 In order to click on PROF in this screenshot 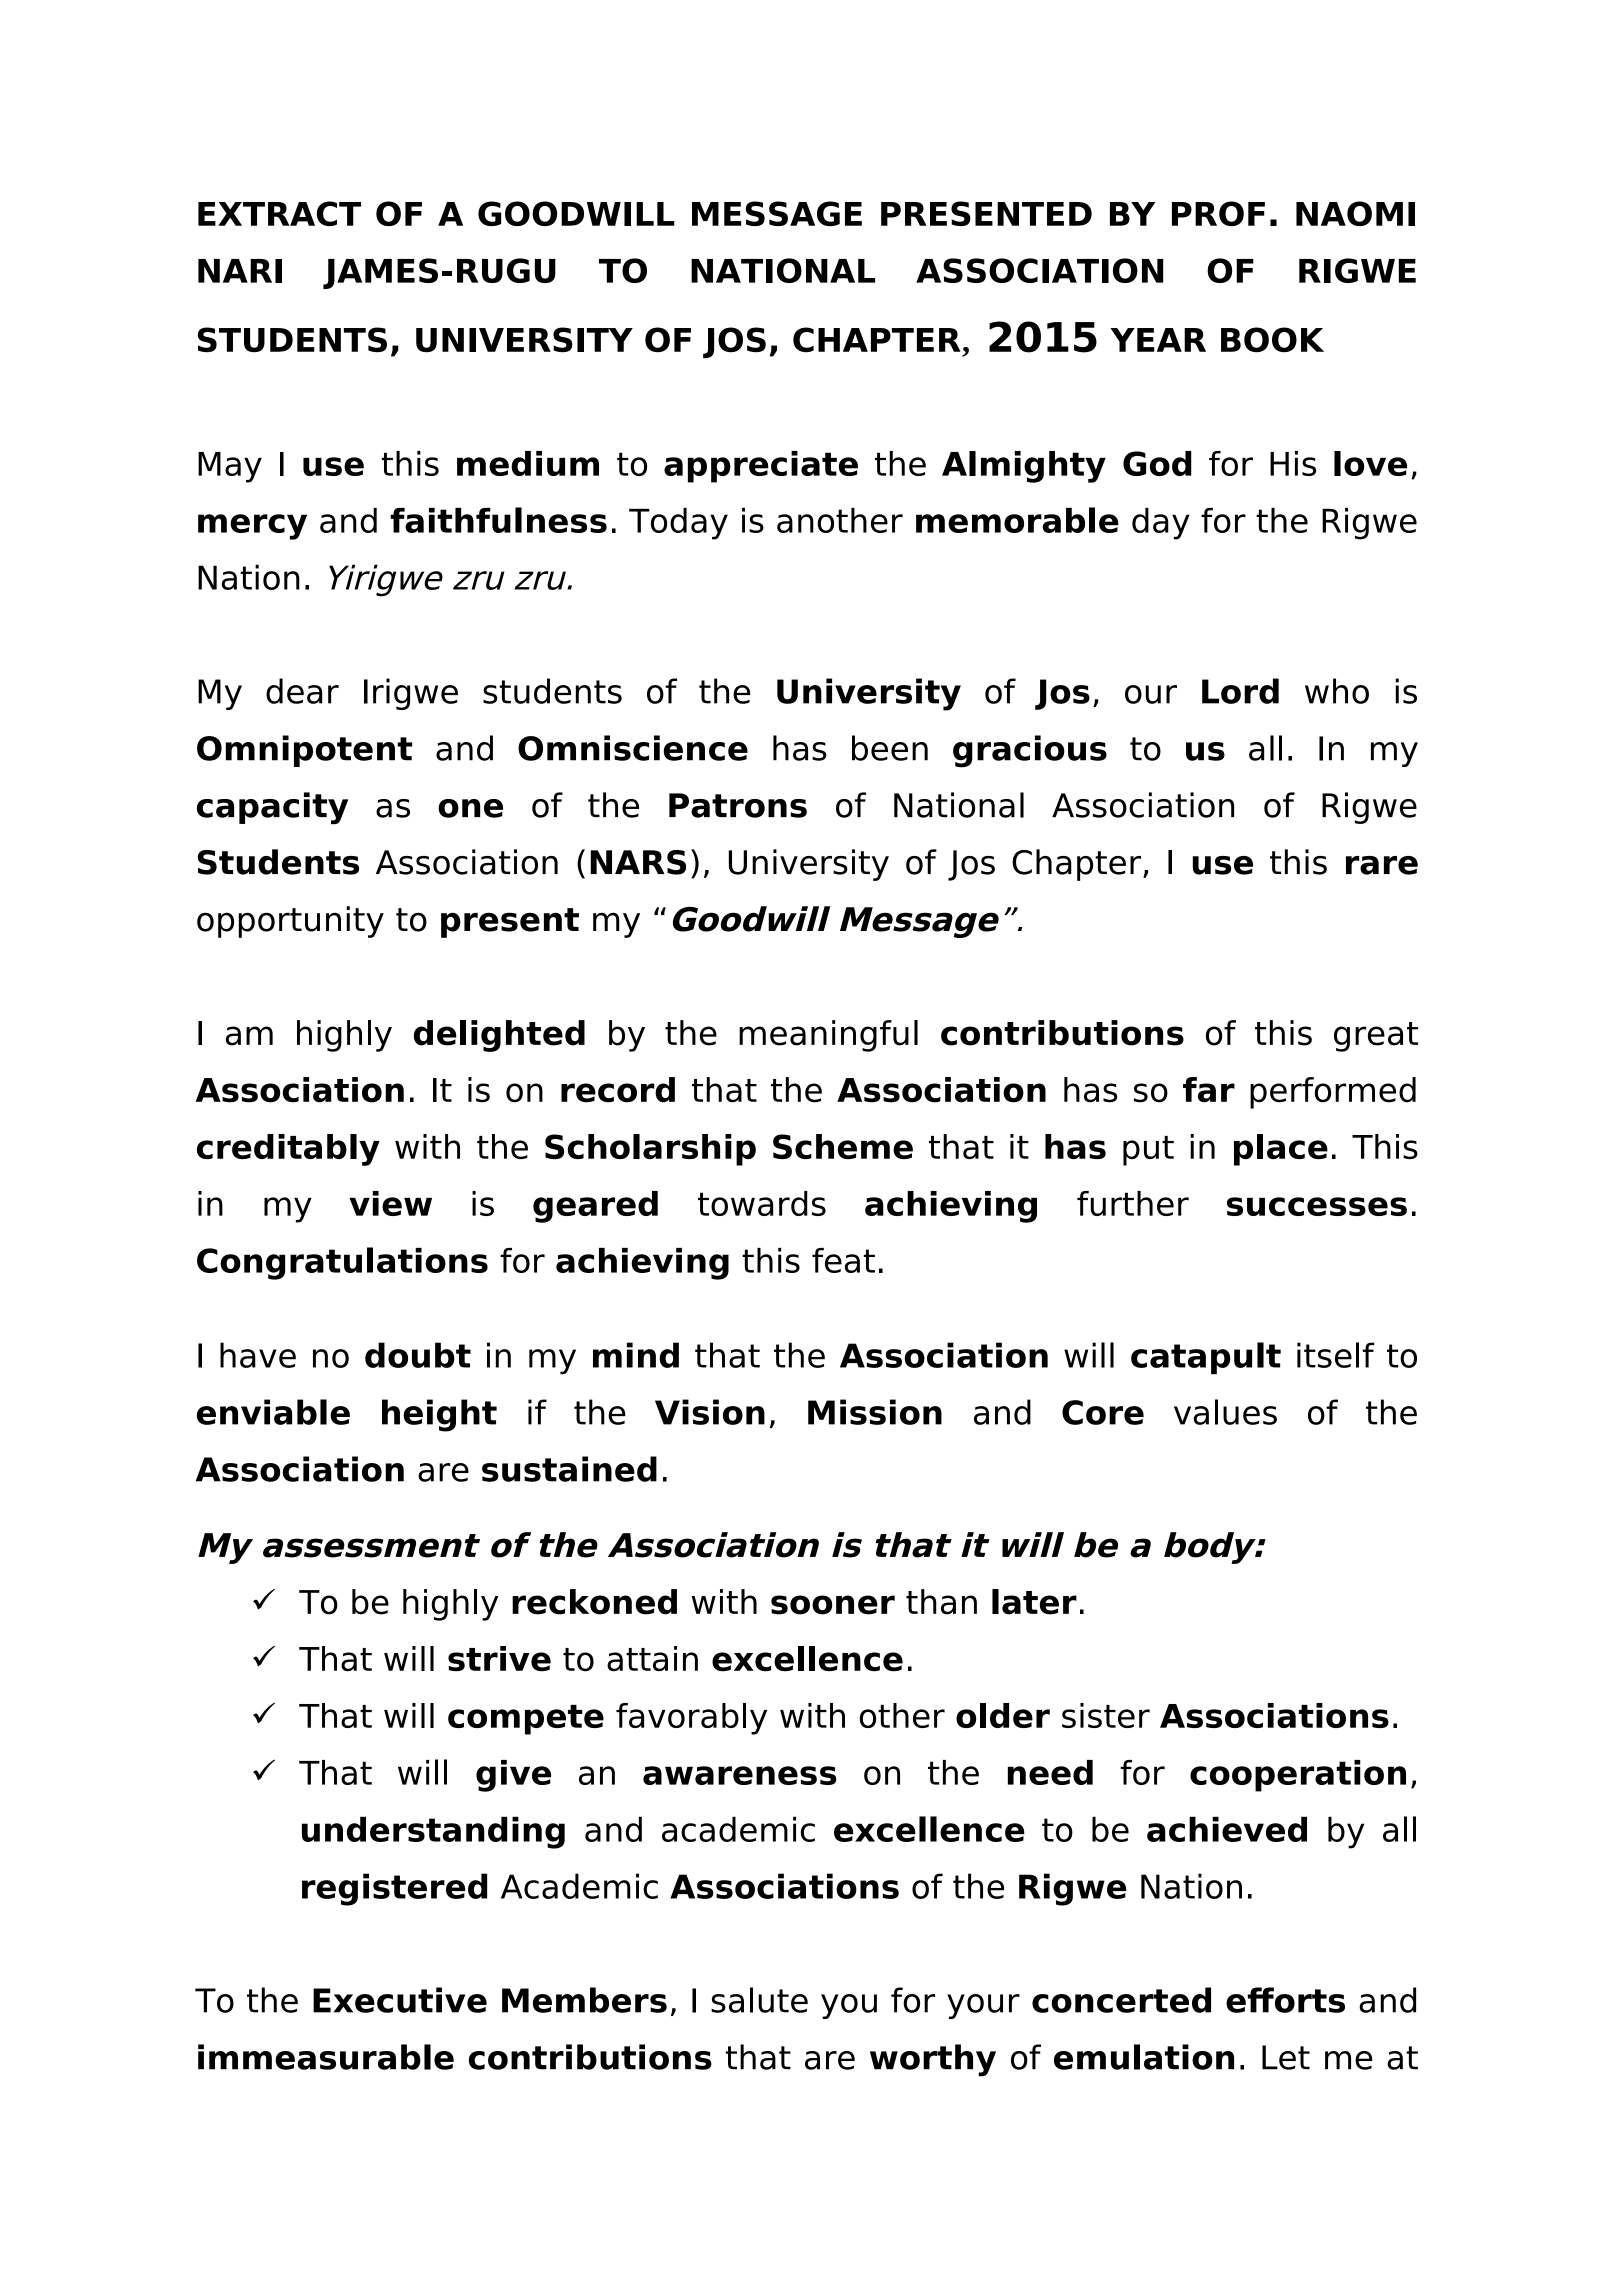, I will do `click(1218, 213)`.
